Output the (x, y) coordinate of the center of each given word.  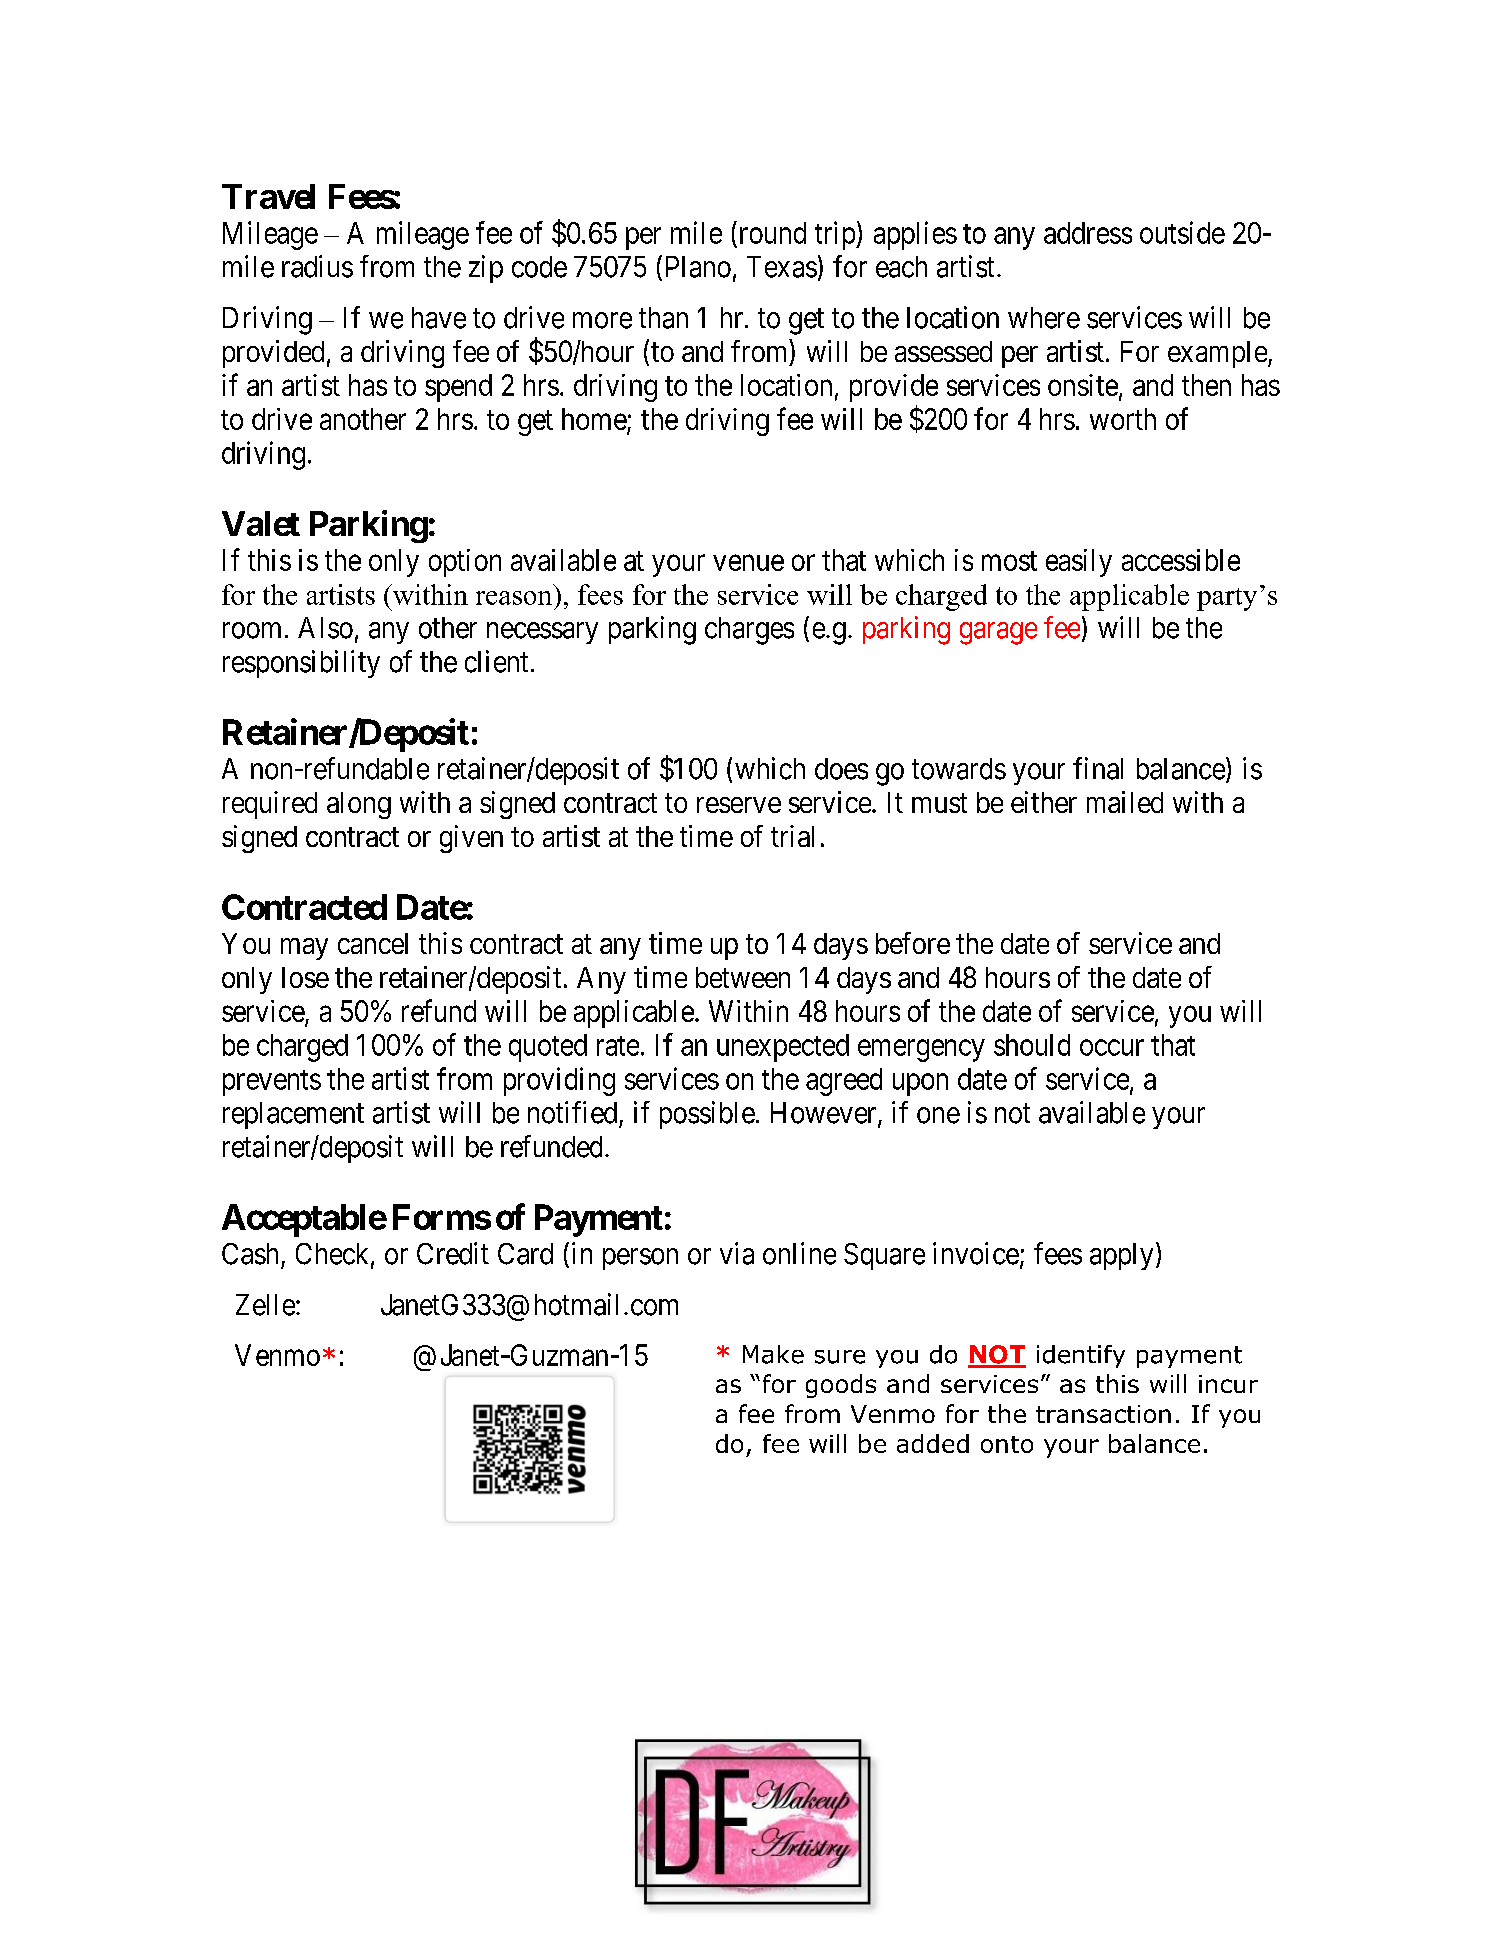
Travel (268, 196)
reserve (739, 805)
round (771, 232)
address (1088, 233)
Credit (453, 1253)
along (359, 805)
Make (773, 1354)
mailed (1125, 802)
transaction (1103, 1414)
